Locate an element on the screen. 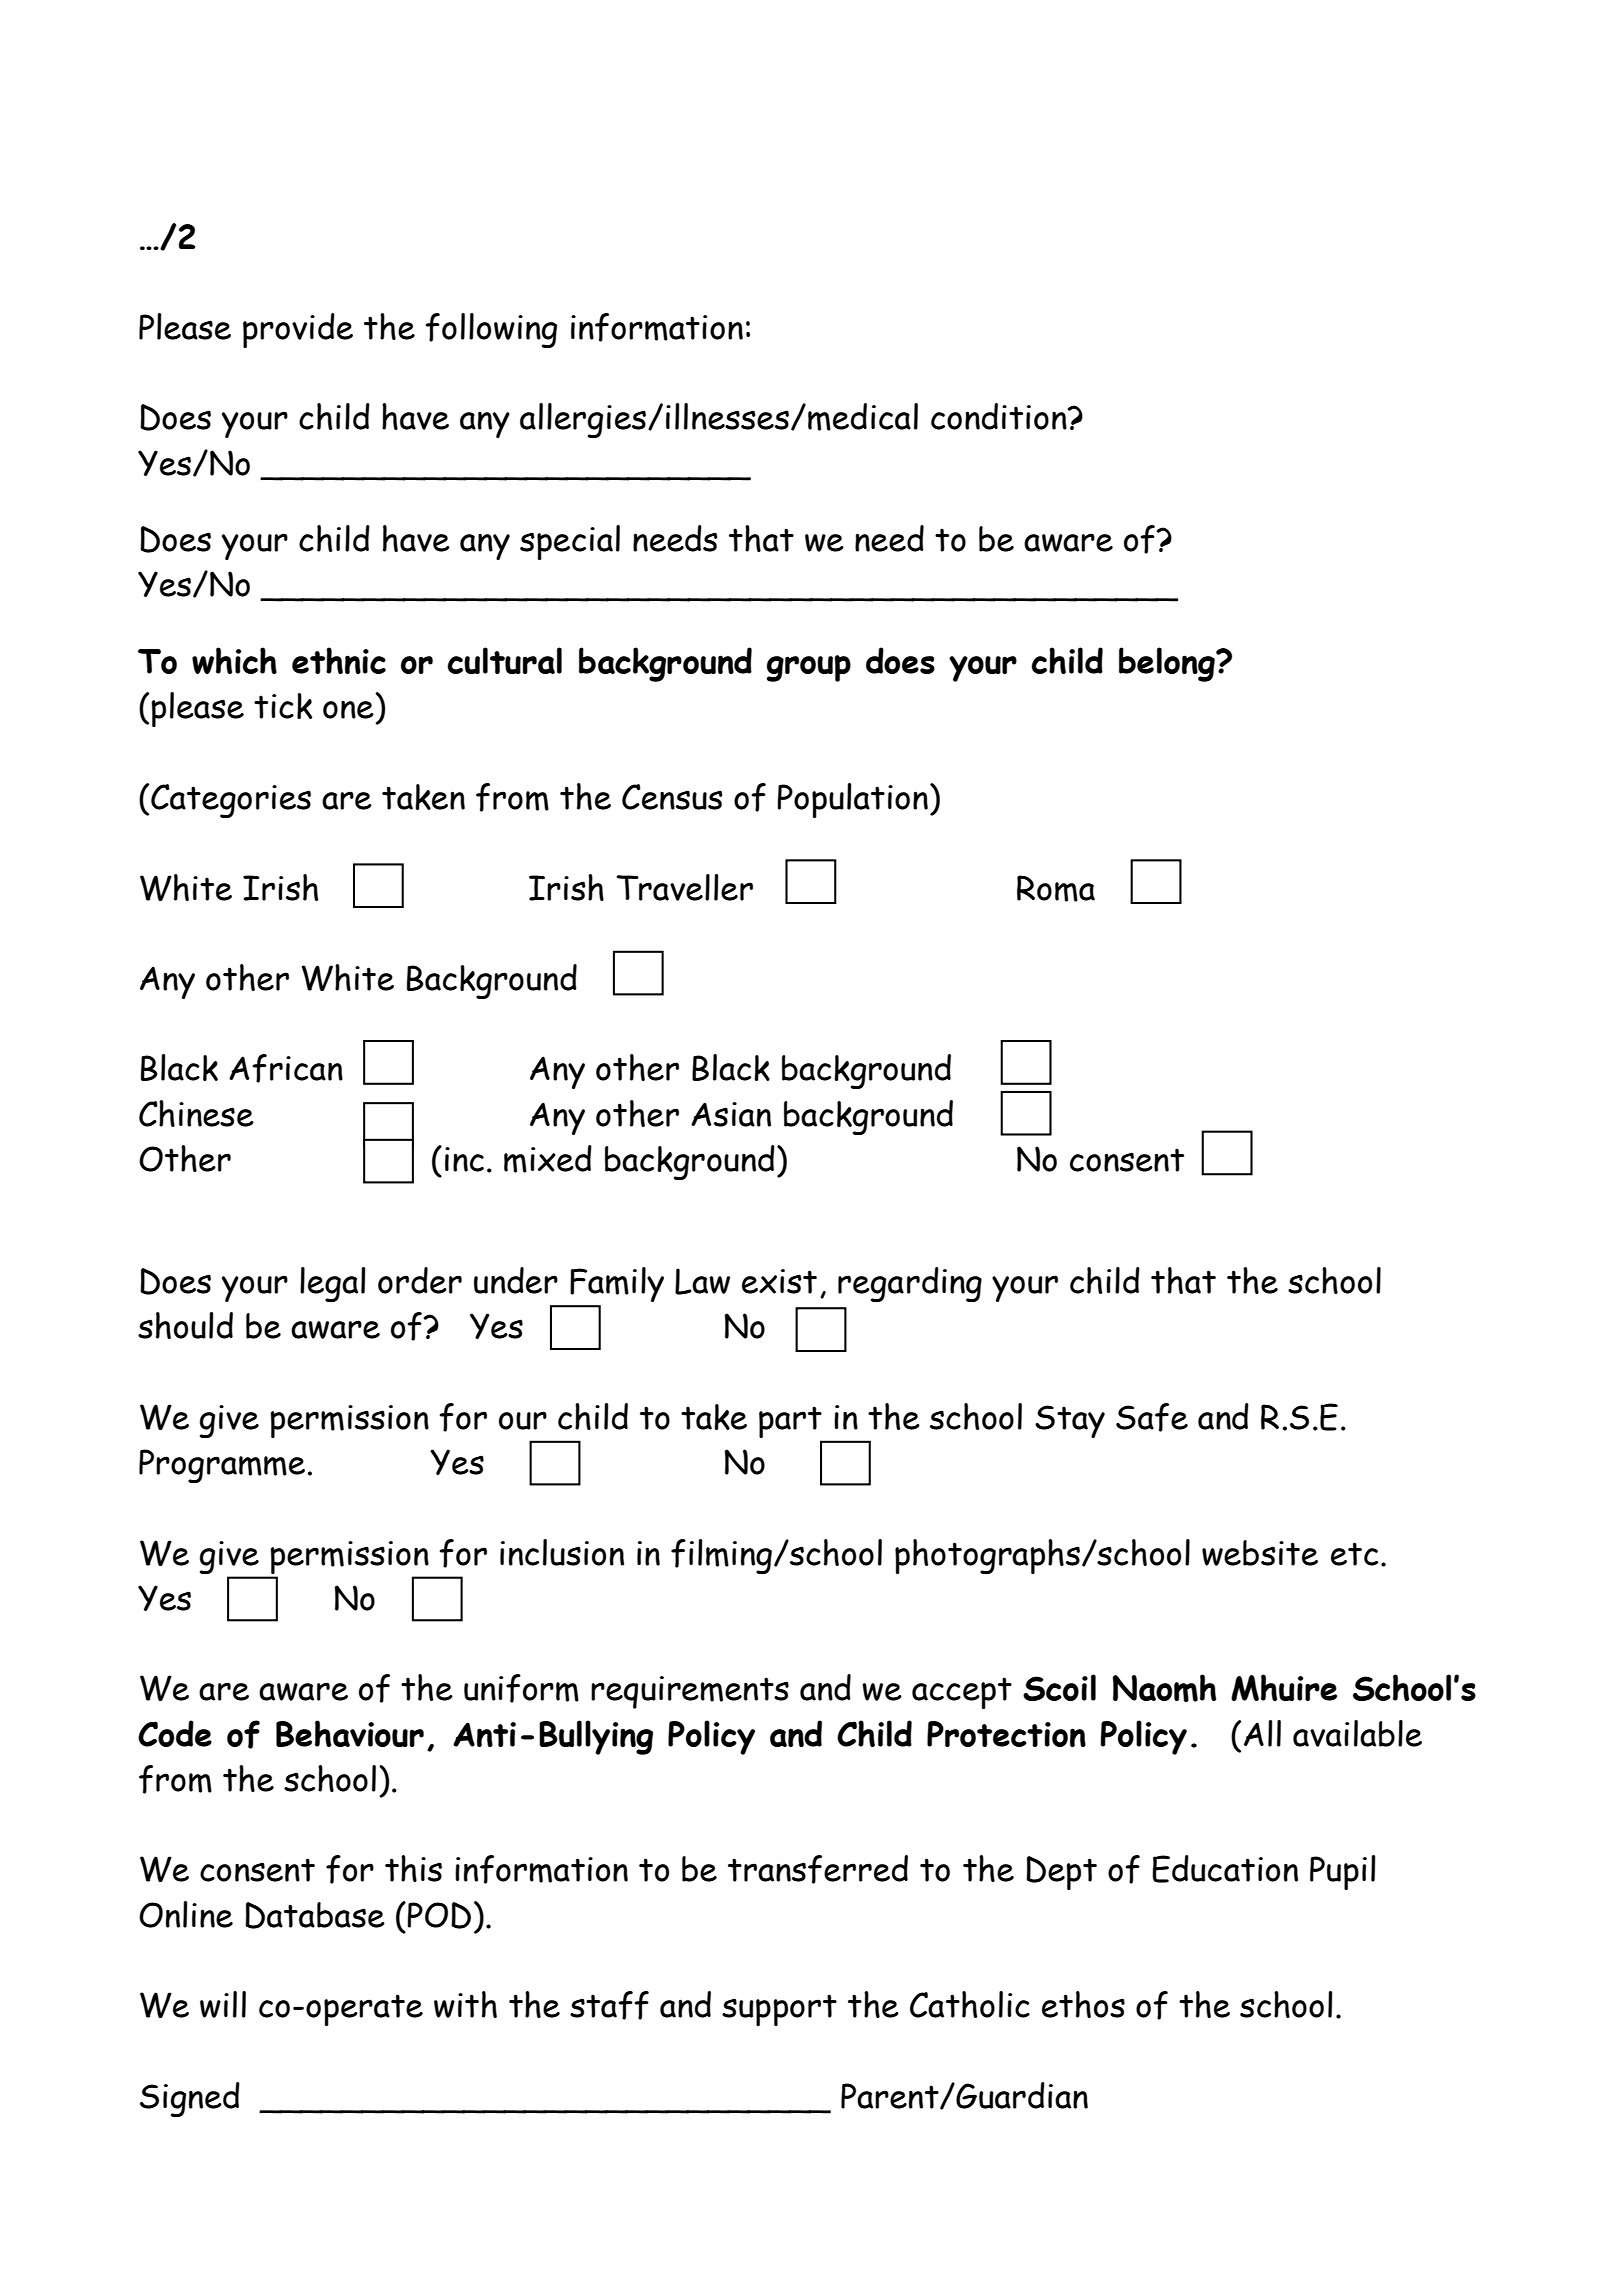 The height and width of the screenshot is (2279, 1612). website is located at coordinates (1260, 1553).
